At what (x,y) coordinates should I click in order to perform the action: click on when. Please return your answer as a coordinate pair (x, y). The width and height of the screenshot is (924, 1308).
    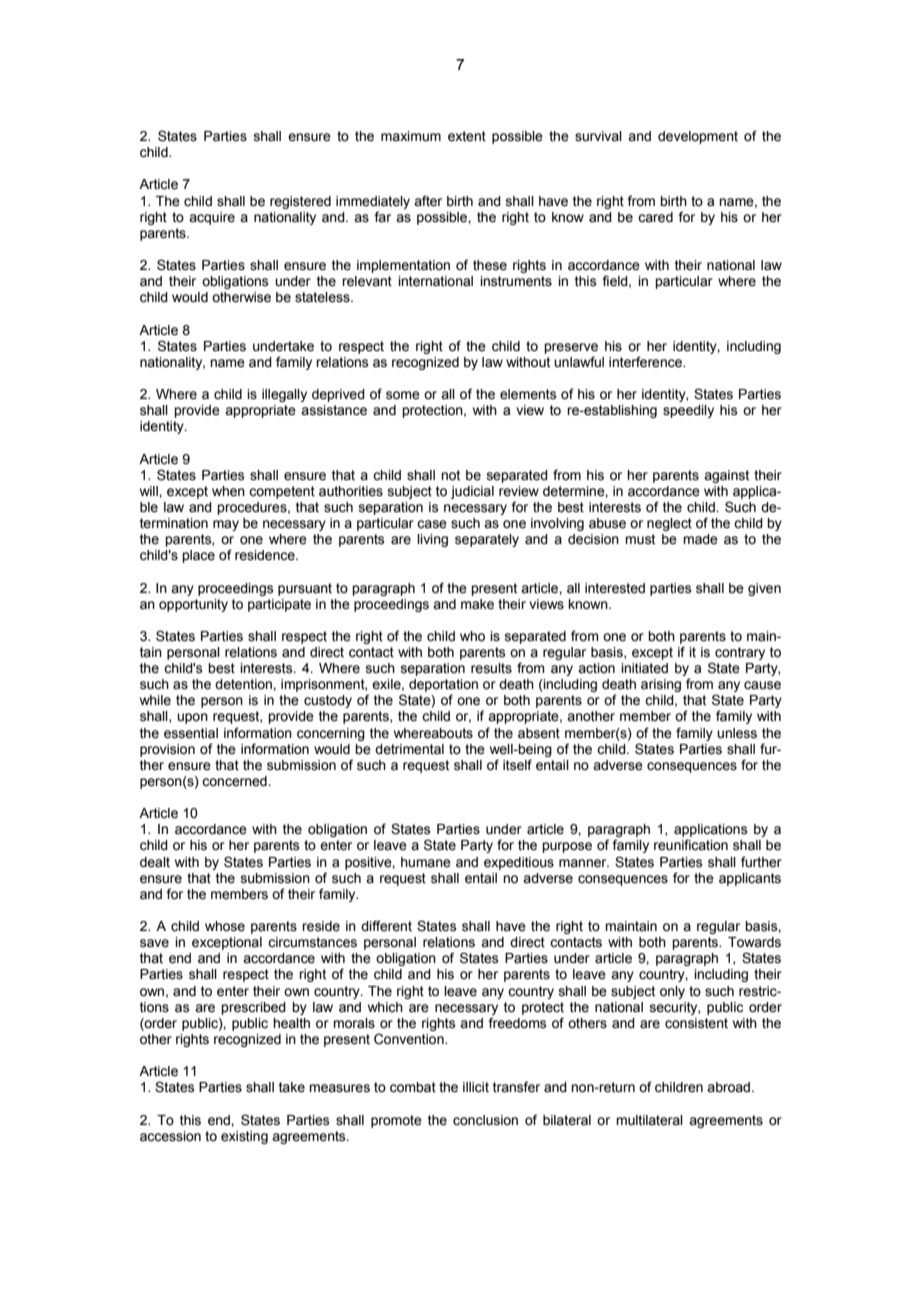
    Looking at the image, I should click on (228, 491).
